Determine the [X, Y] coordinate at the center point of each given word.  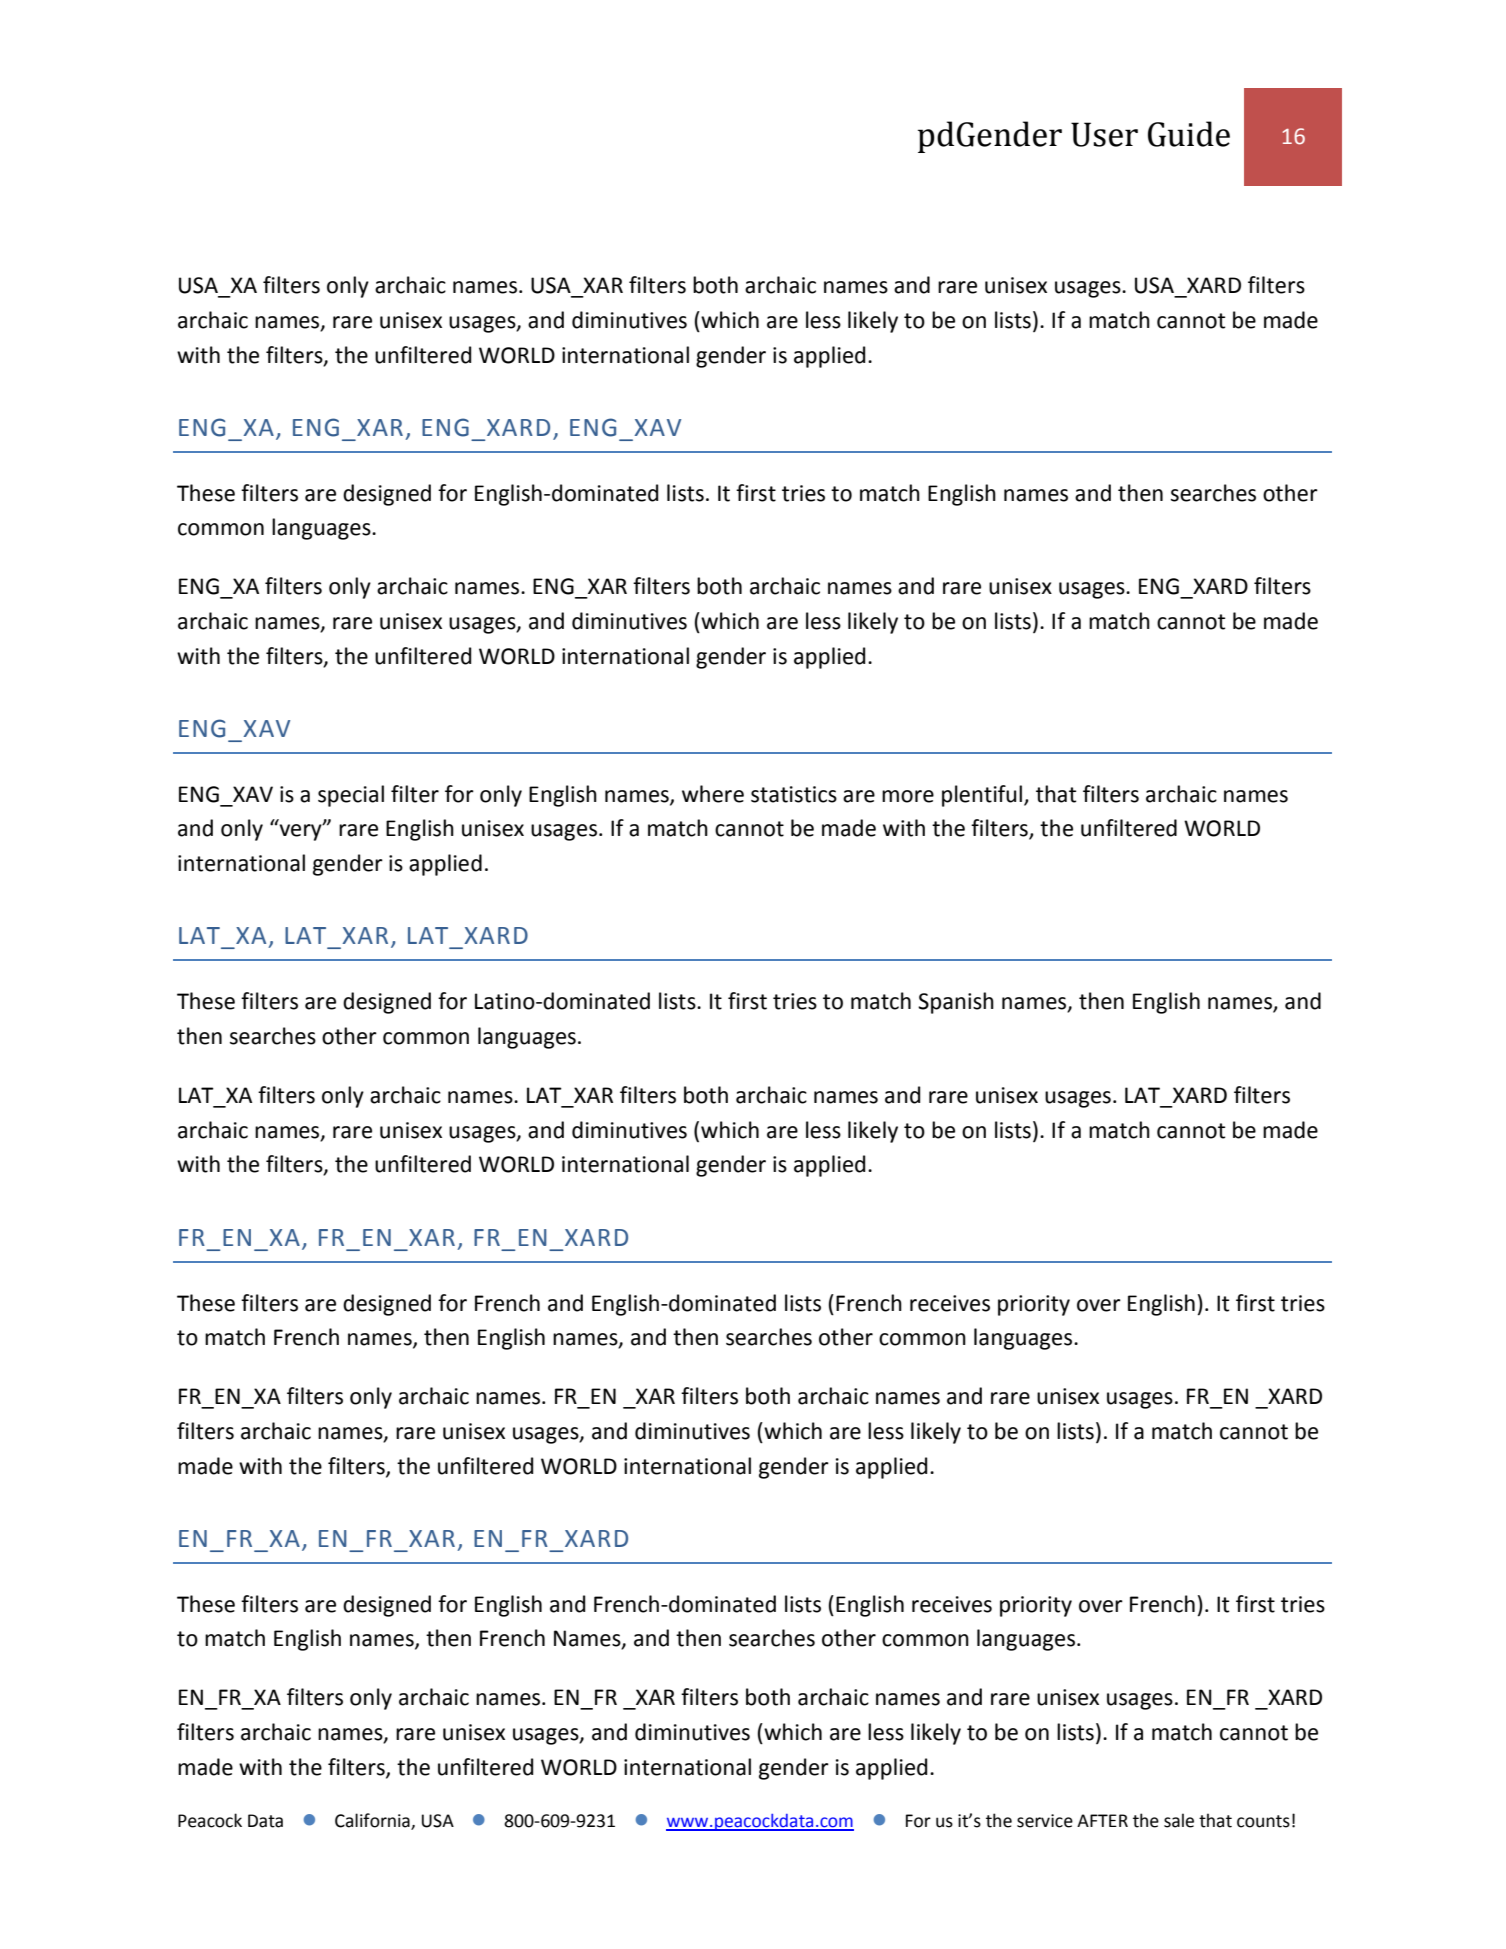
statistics [794, 794]
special [351, 796]
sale [1179, 1820]
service [1045, 1821]
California [373, 1821]
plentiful [983, 796]
